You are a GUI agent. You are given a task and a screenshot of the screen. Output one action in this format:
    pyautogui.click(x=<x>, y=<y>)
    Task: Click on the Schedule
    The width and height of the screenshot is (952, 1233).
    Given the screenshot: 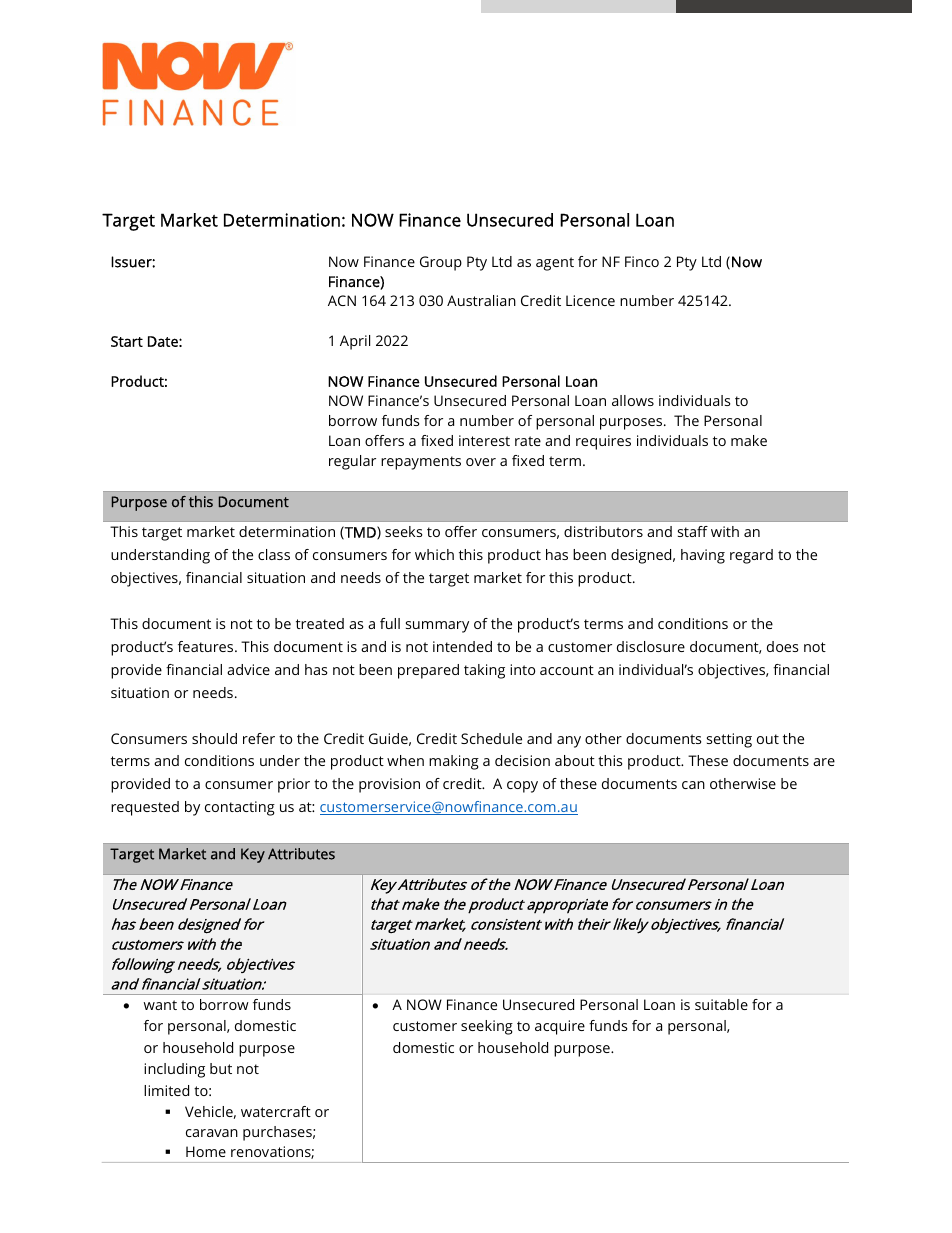 What is the action you would take?
    pyautogui.click(x=491, y=738)
